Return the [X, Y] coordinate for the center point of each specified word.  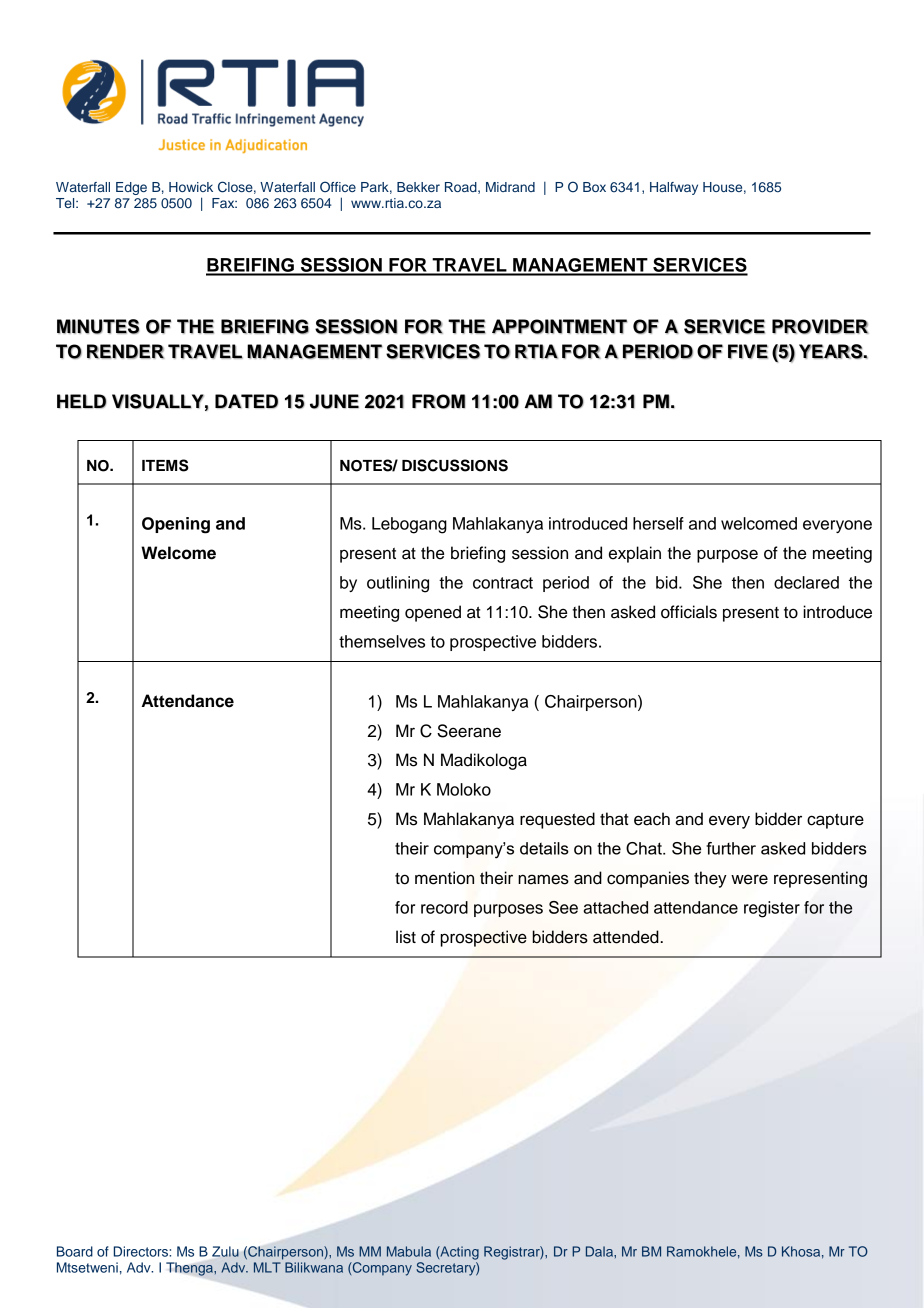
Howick [191, 187]
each [652, 819]
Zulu [225, 1251]
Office [338, 187]
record [444, 907]
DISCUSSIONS [455, 465]
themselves [382, 641]
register [772, 909]
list [406, 937]
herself [658, 523]
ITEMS [165, 465]
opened [433, 613]
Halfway [674, 188]
